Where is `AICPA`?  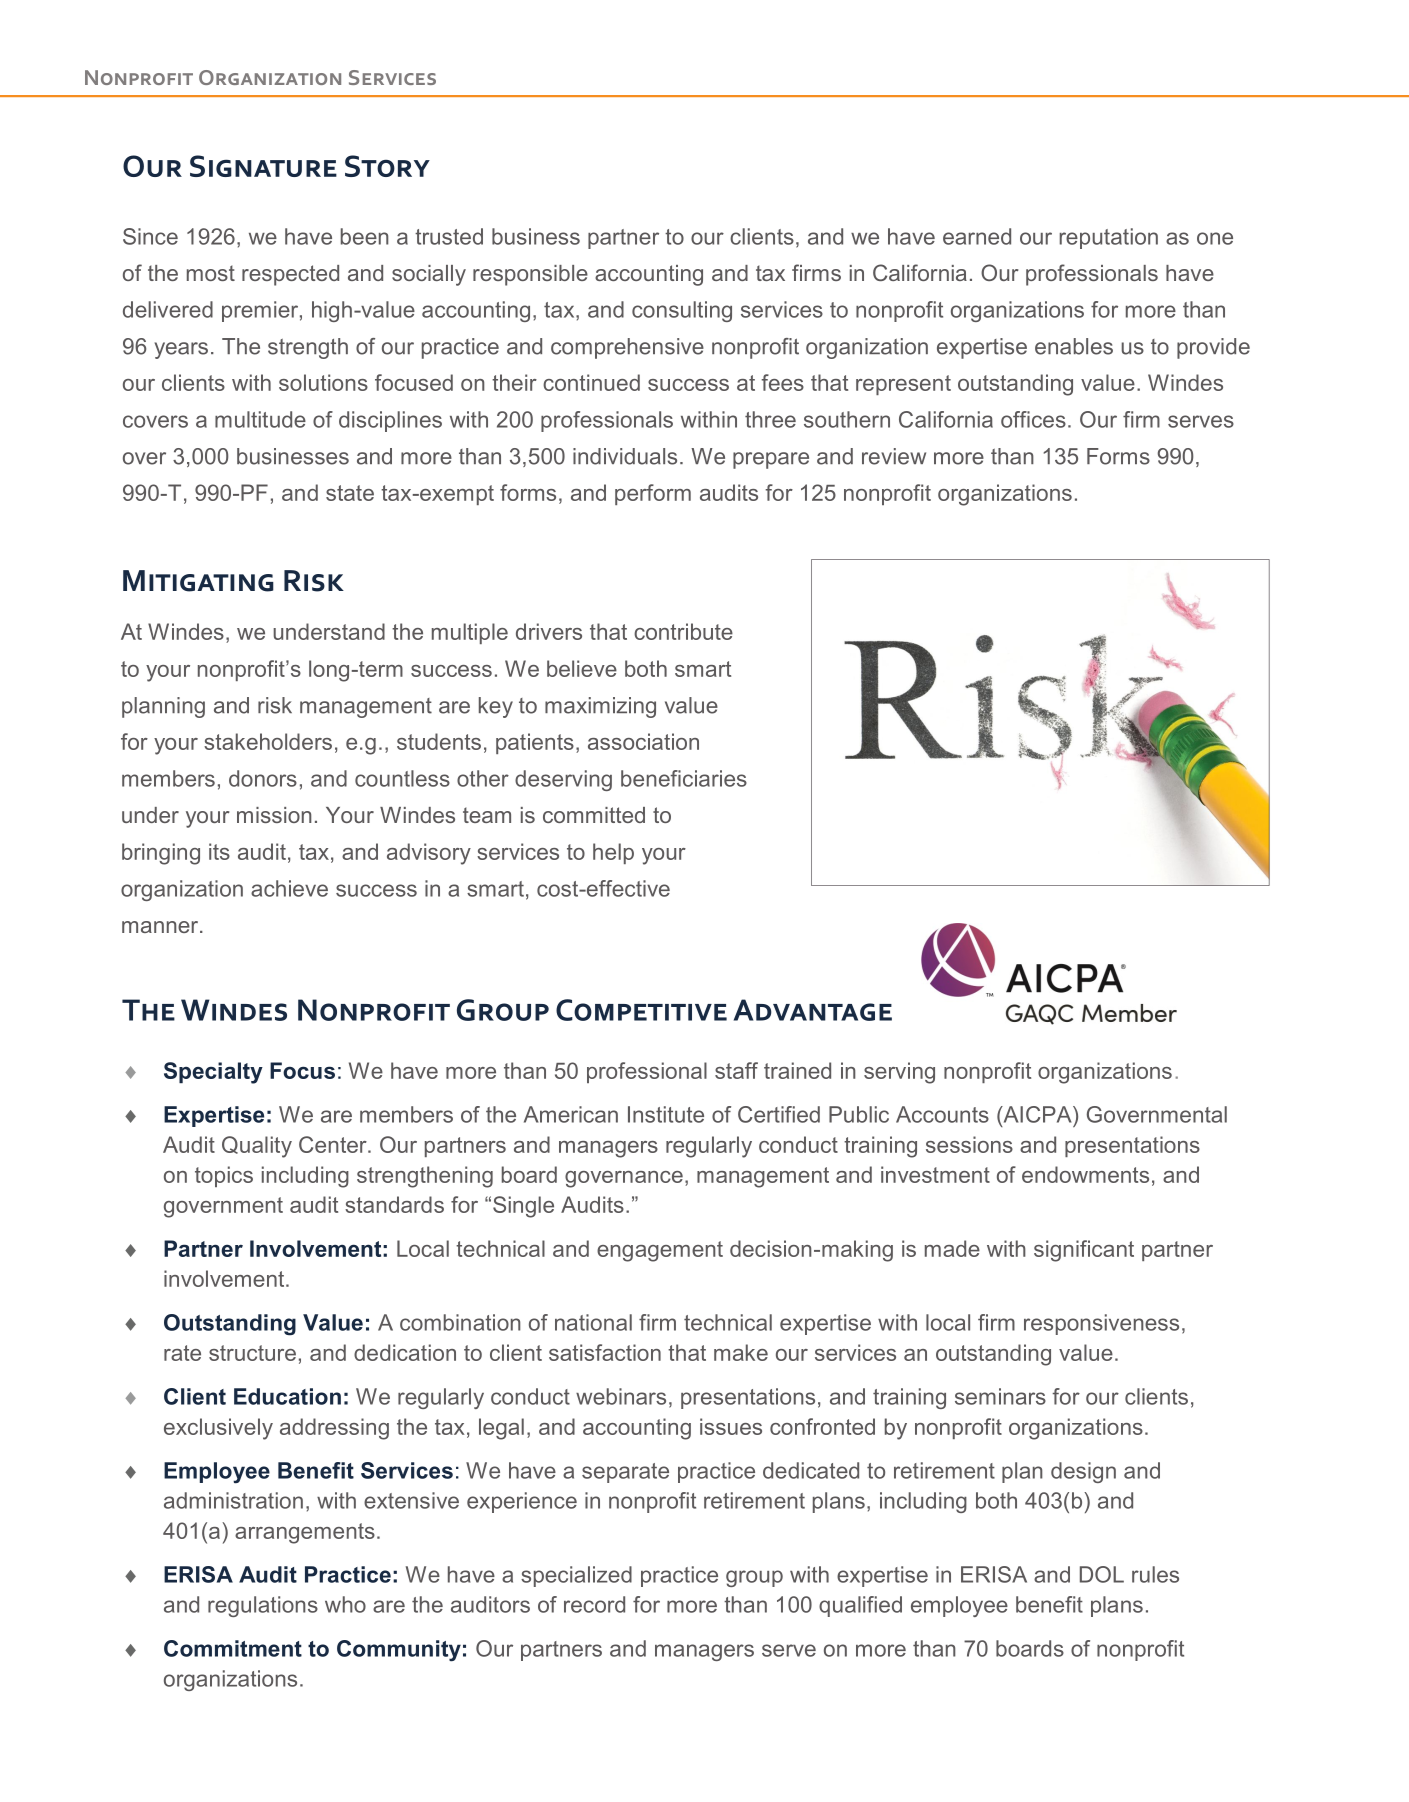 AICPA is located at coordinates (1037, 1114).
